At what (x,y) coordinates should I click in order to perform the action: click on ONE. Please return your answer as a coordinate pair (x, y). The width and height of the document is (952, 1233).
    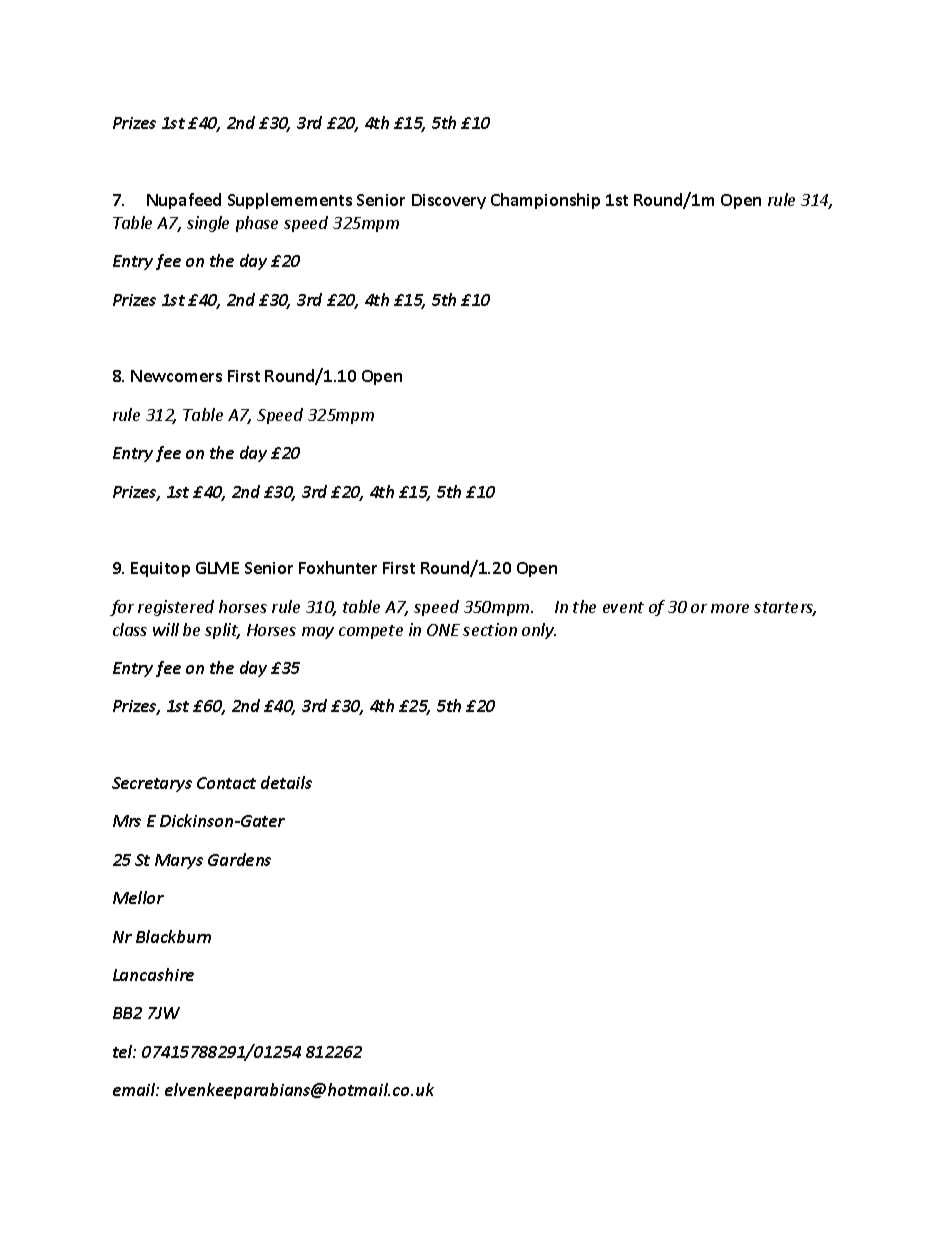
    Looking at the image, I should click on (443, 630).
